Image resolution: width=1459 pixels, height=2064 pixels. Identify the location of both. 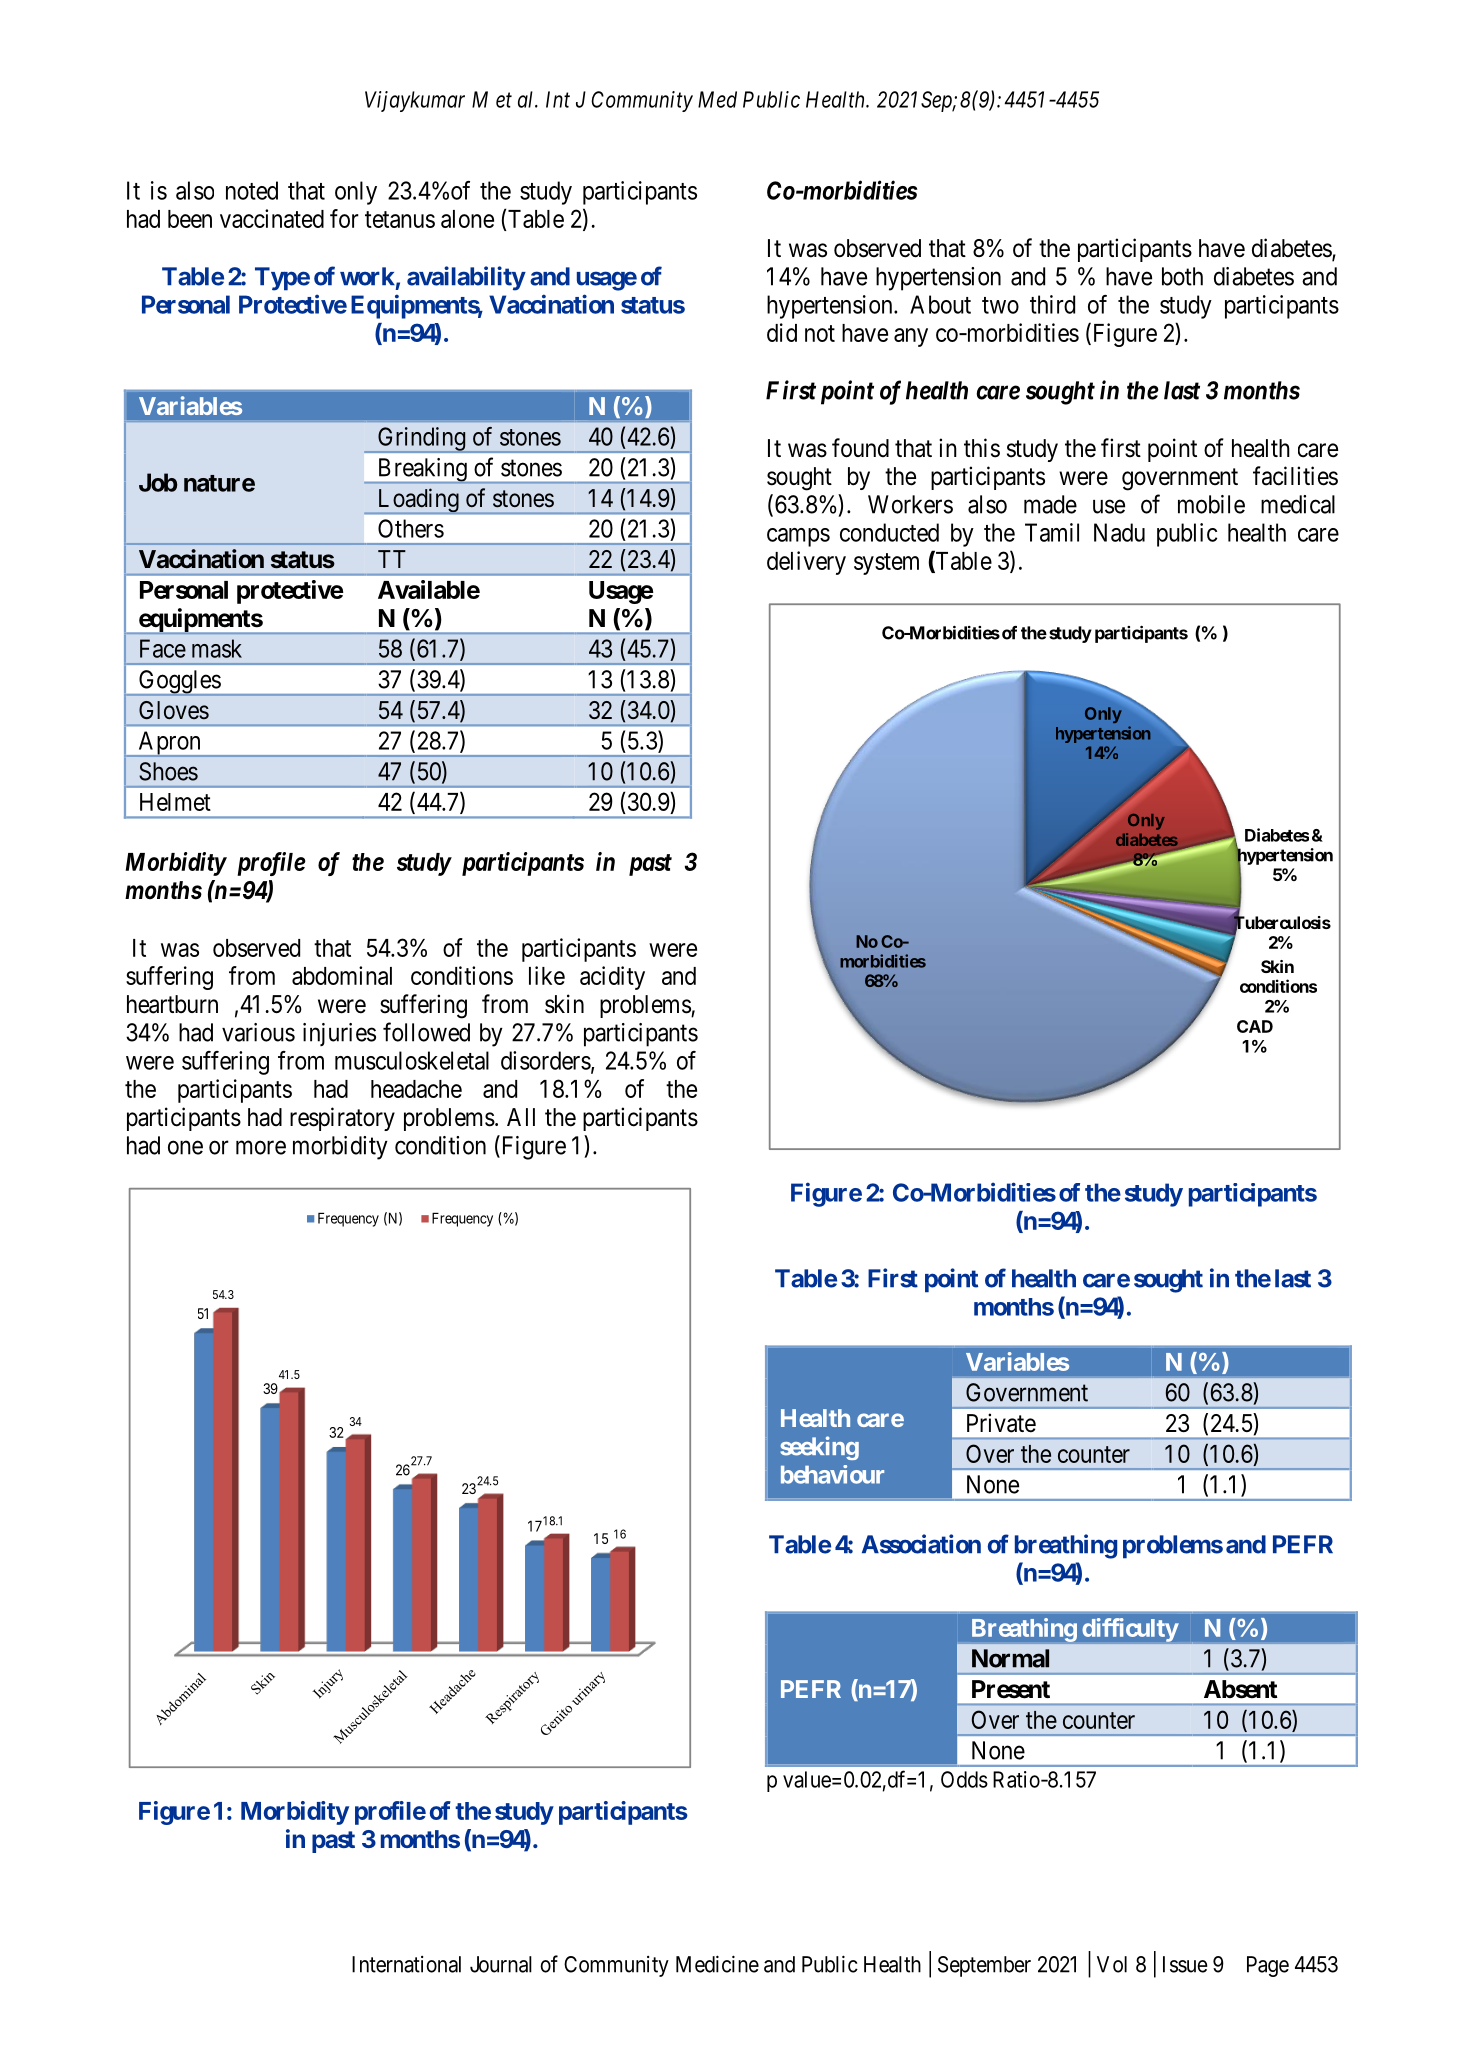
(1182, 276).
